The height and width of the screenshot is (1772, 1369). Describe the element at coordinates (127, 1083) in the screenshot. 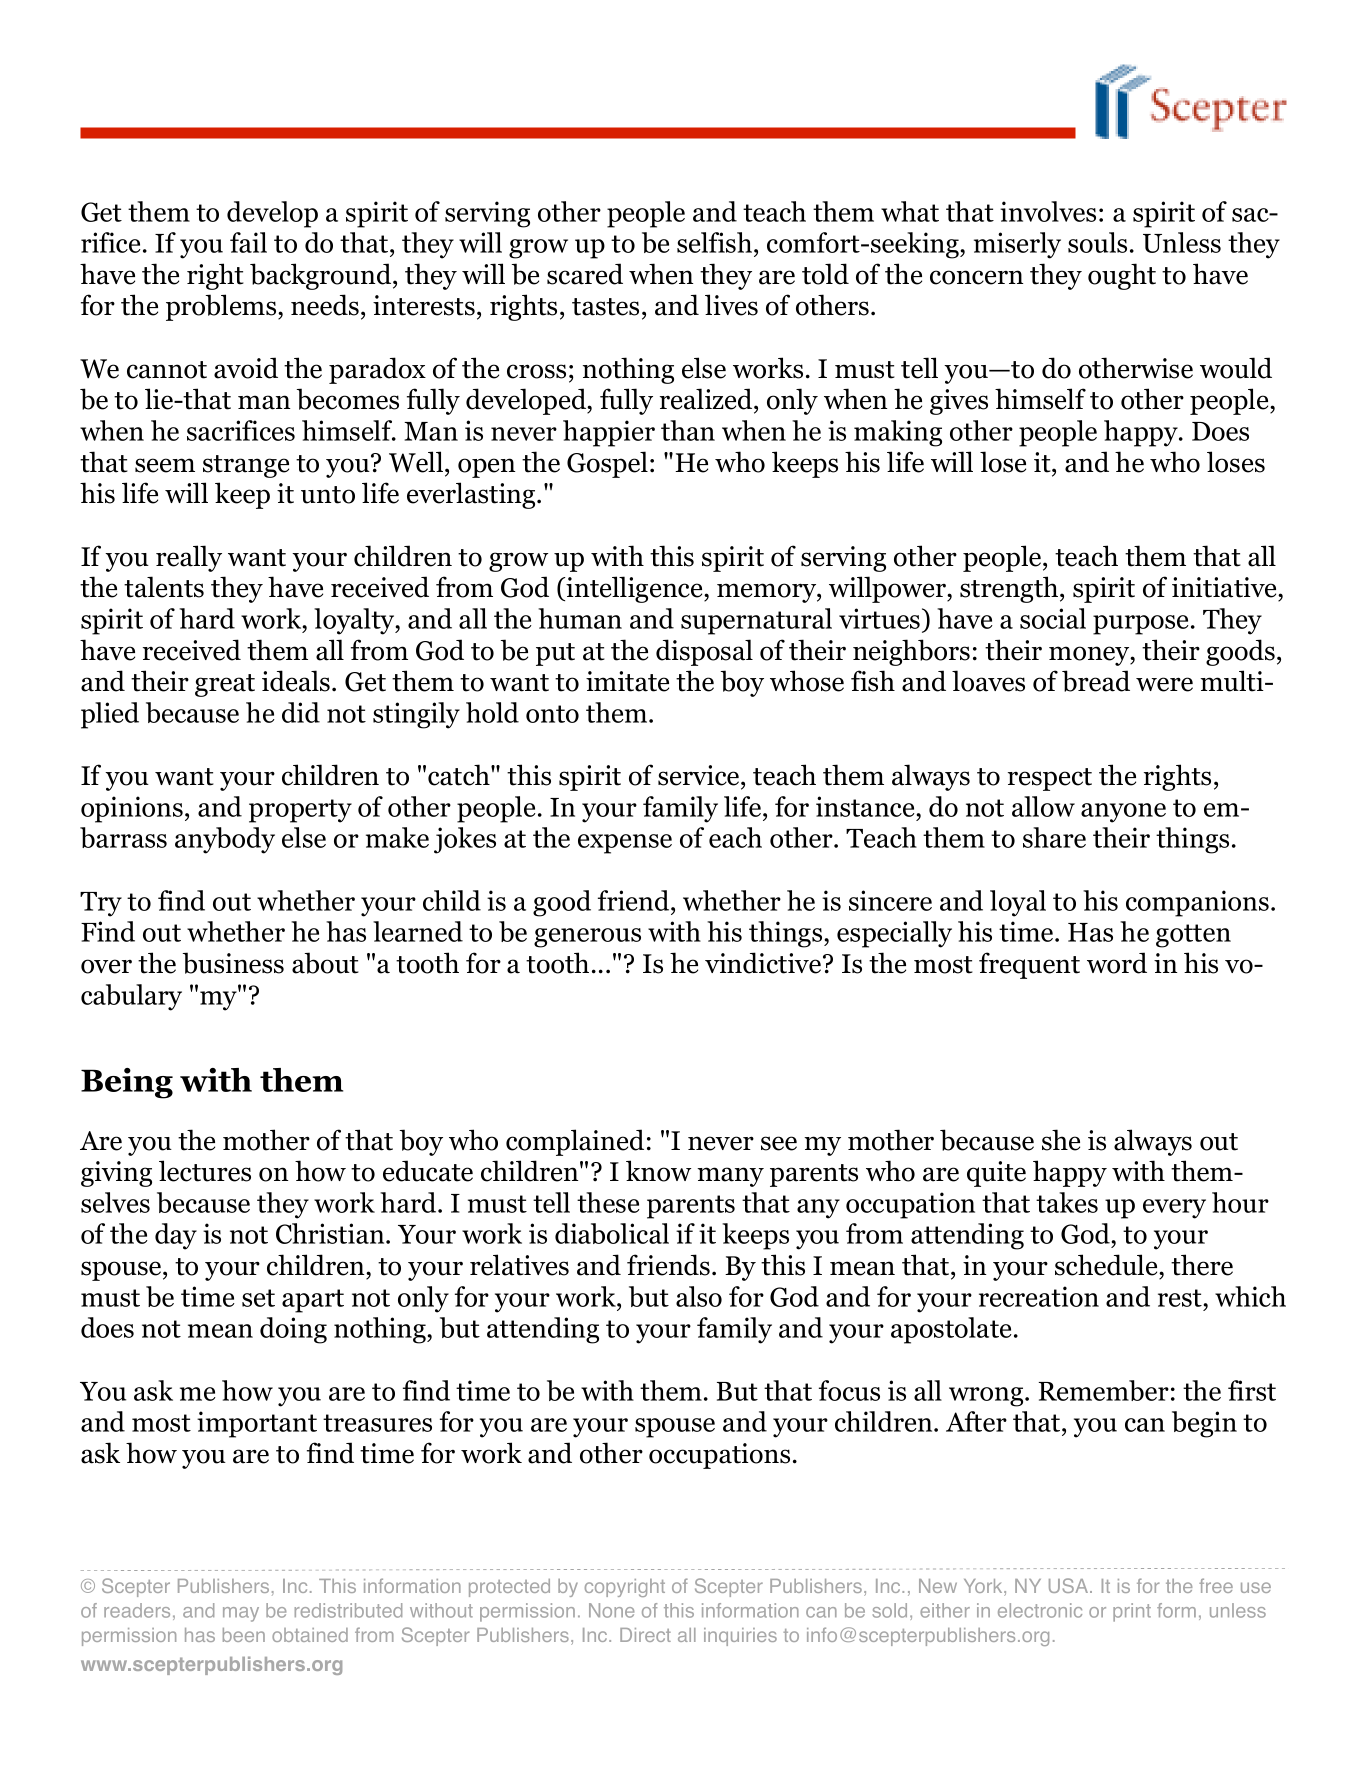

I see `Being` at that location.
